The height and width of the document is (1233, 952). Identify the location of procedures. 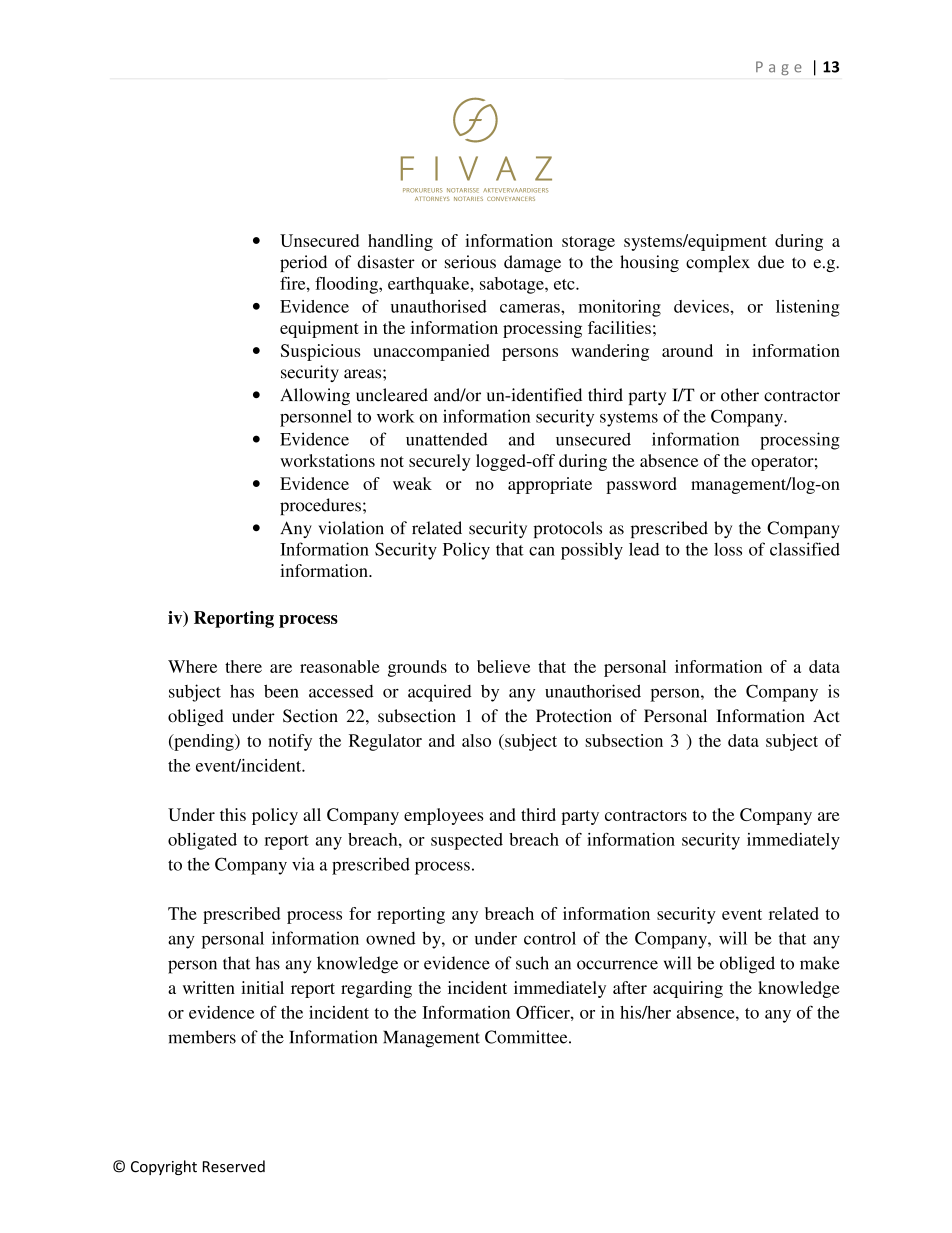
(320, 506).
